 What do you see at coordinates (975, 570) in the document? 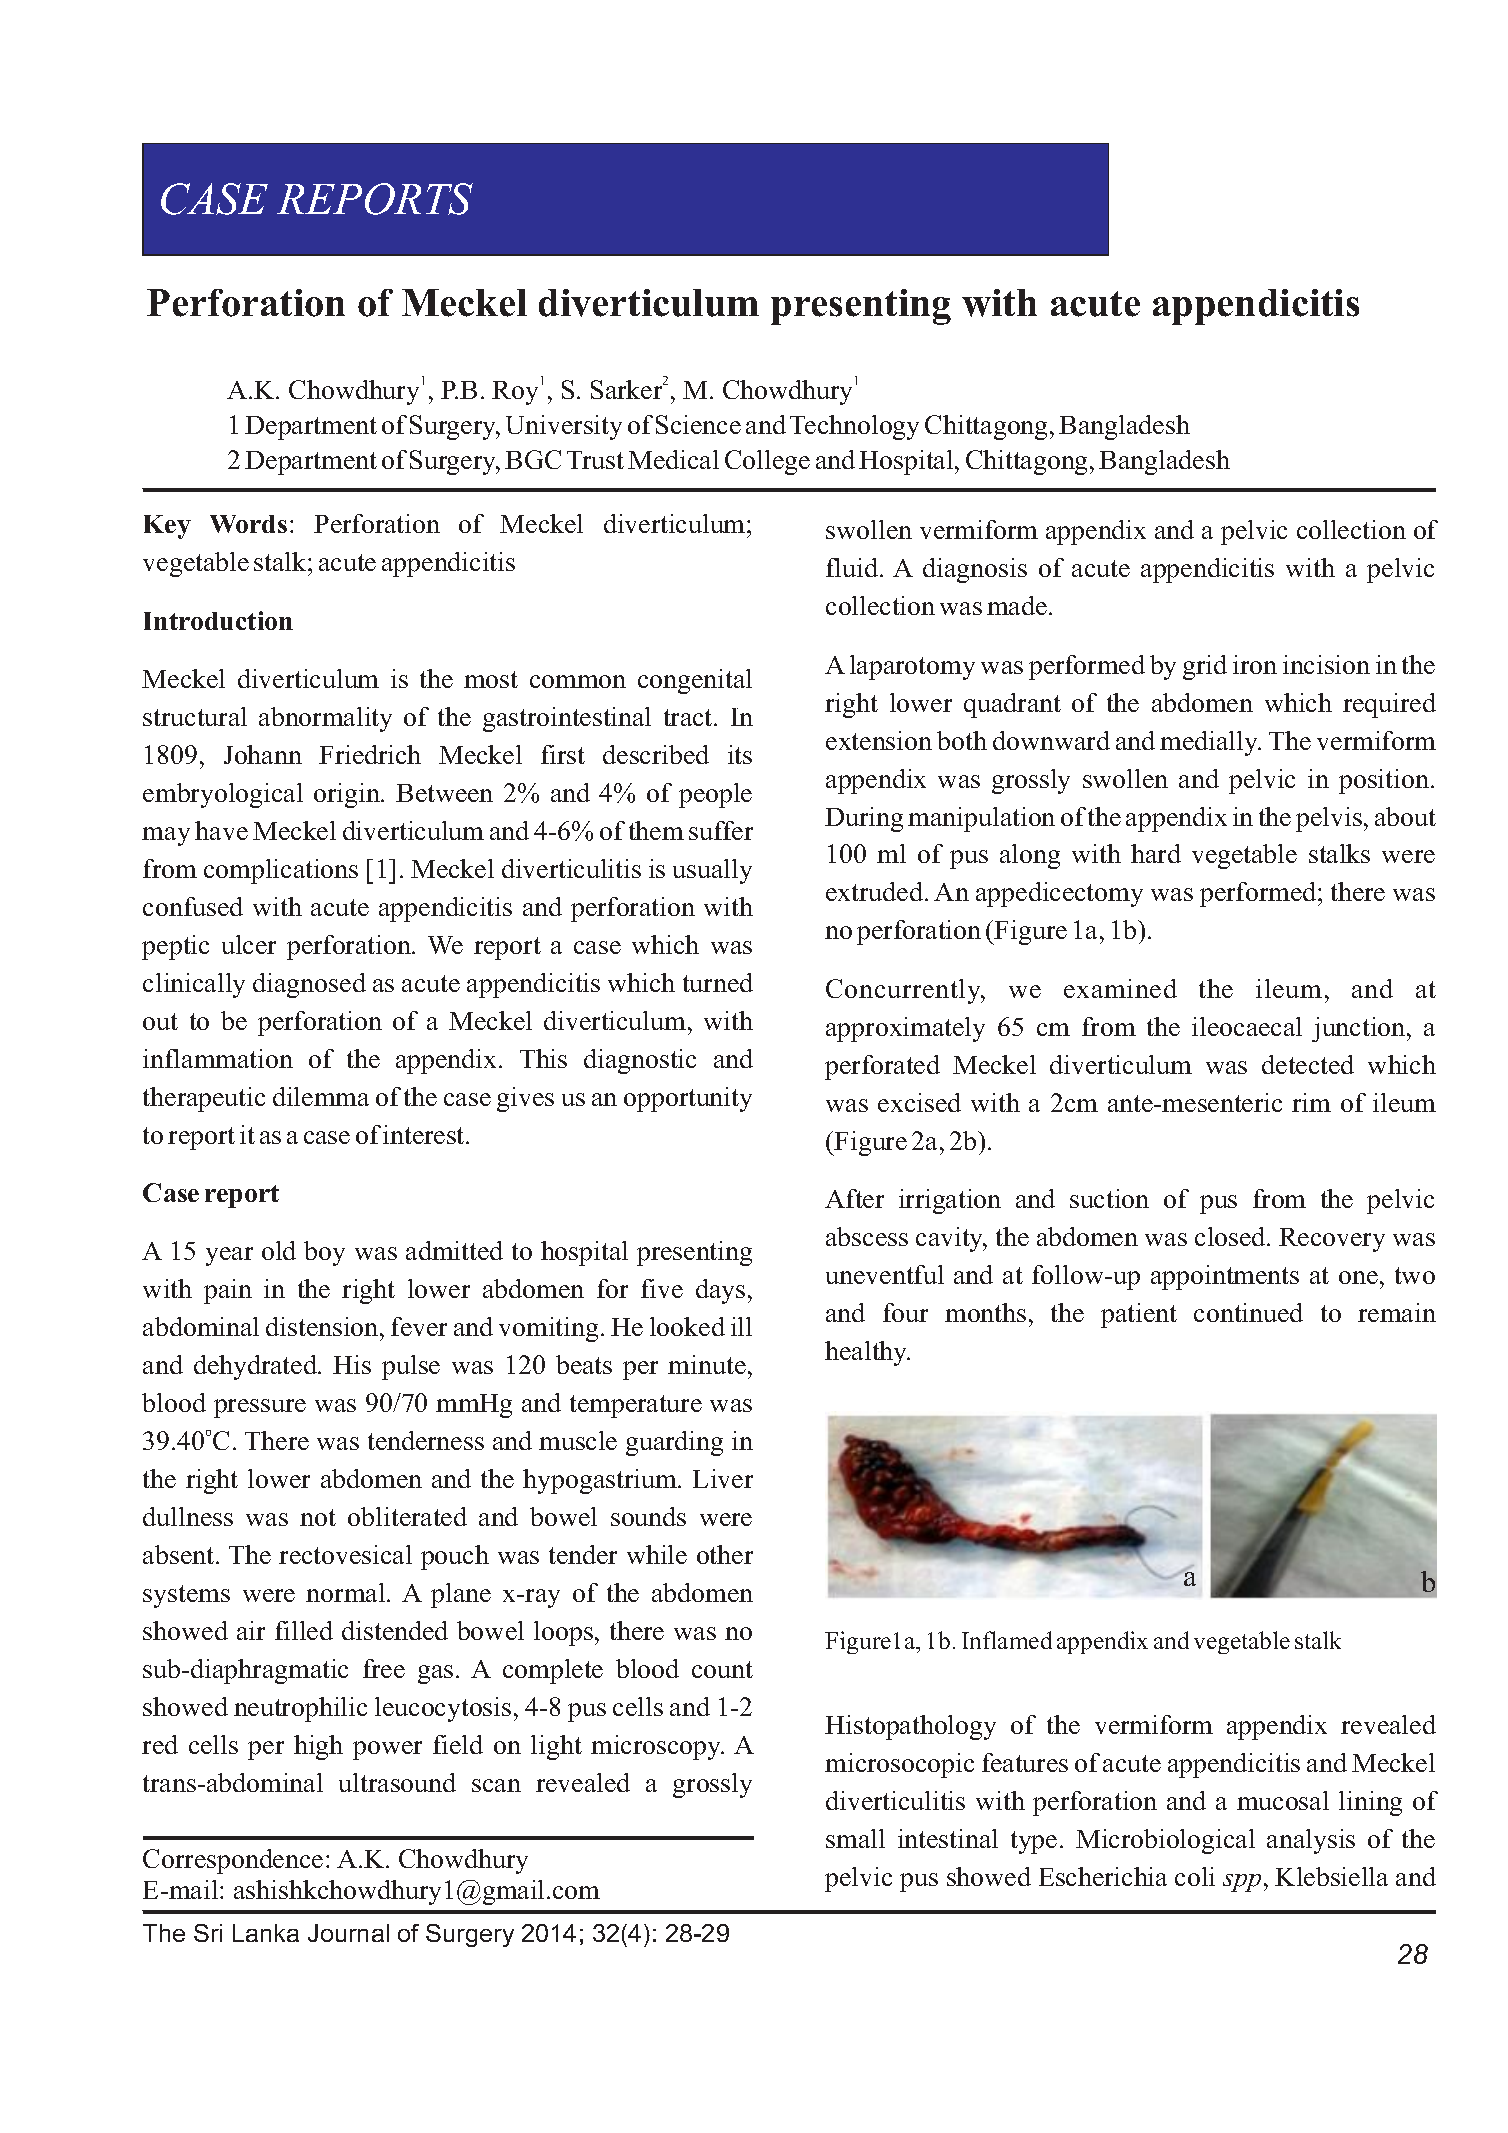
I see `diagnosis` at bounding box center [975, 570].
